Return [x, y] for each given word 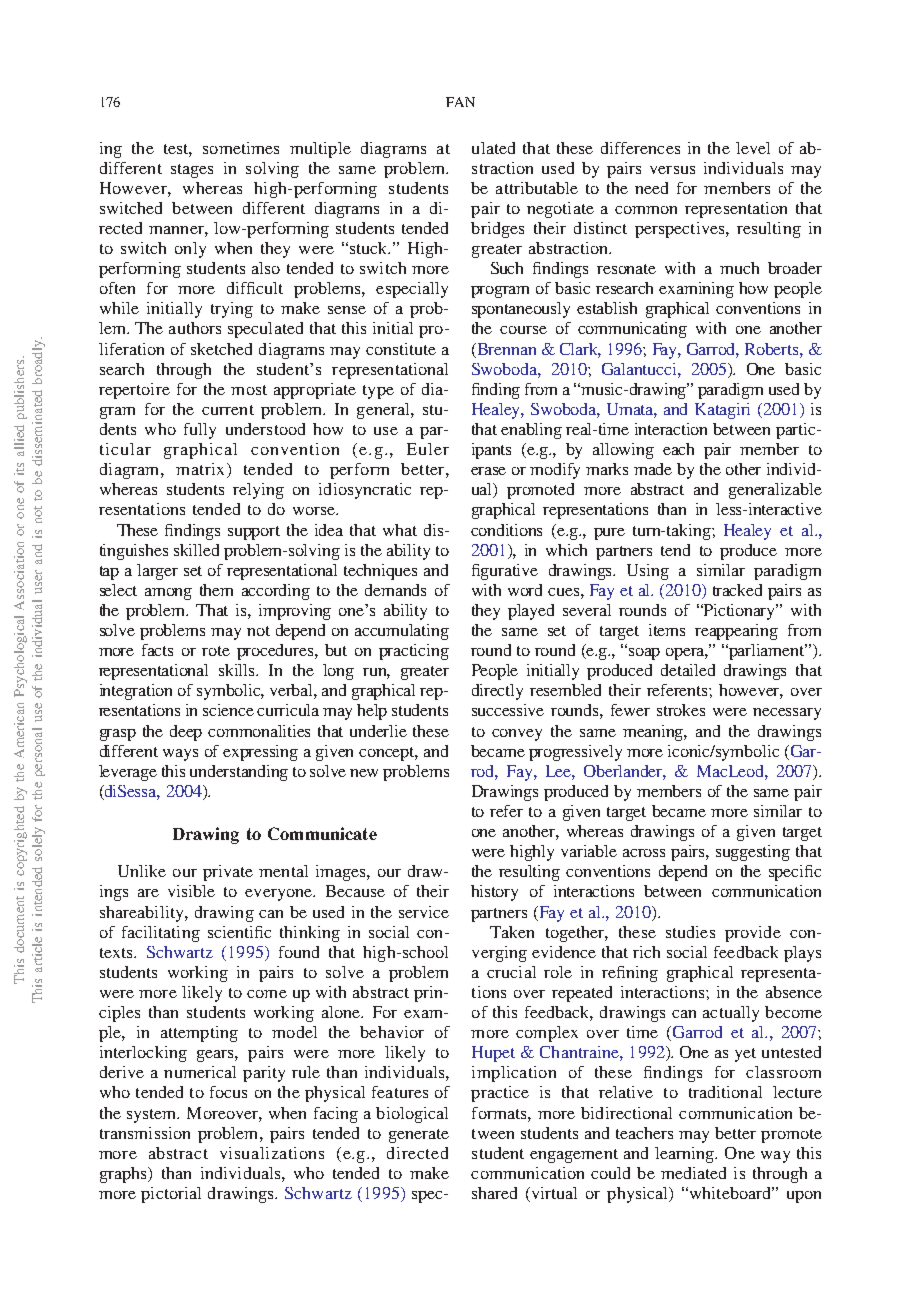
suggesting [753, 853]
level [753, 148]
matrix [202, 470]
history [494, 893]
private [228, 873]
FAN [460, 102]
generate [419, 1136]
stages [192, 171]
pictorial [171, 1195]
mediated [693, 1173]
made [653, 469]
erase [488, 471]
